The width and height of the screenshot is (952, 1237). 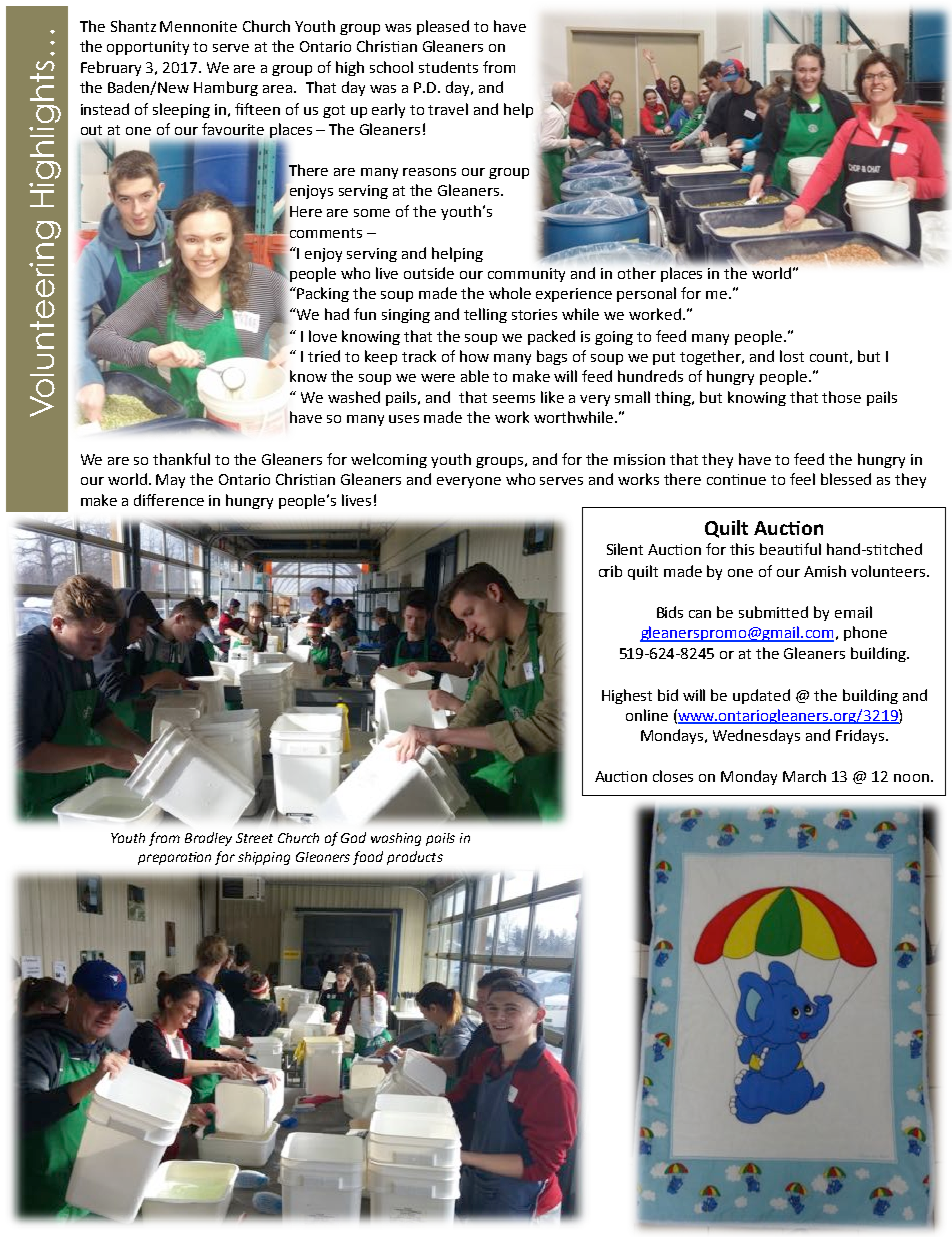 What do you see at coordinates (415, 858) in the screenshot?
I see `products` at bounding box center [415, 858].
